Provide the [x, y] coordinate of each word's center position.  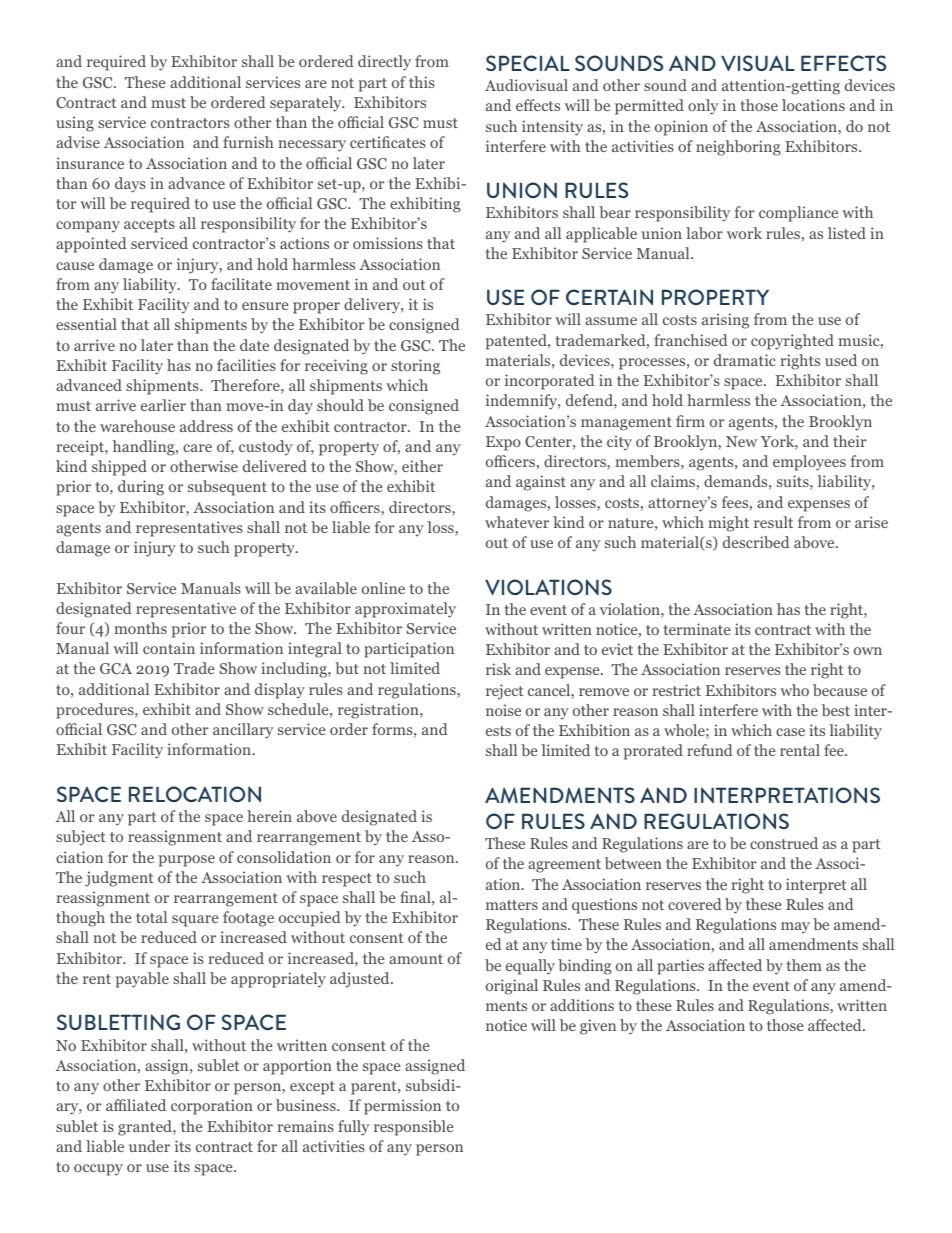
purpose [187, 861]
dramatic [745, 360]
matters [512, 905]
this [422, 82]
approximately [405, 610]
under [149, 1146]
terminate [696, 629]
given [598, 1027]
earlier [163, 405]
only [703, 107]
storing [415, 367]
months [141, 628]
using [75, 124]
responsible [413, 1128]
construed [784, 843]
